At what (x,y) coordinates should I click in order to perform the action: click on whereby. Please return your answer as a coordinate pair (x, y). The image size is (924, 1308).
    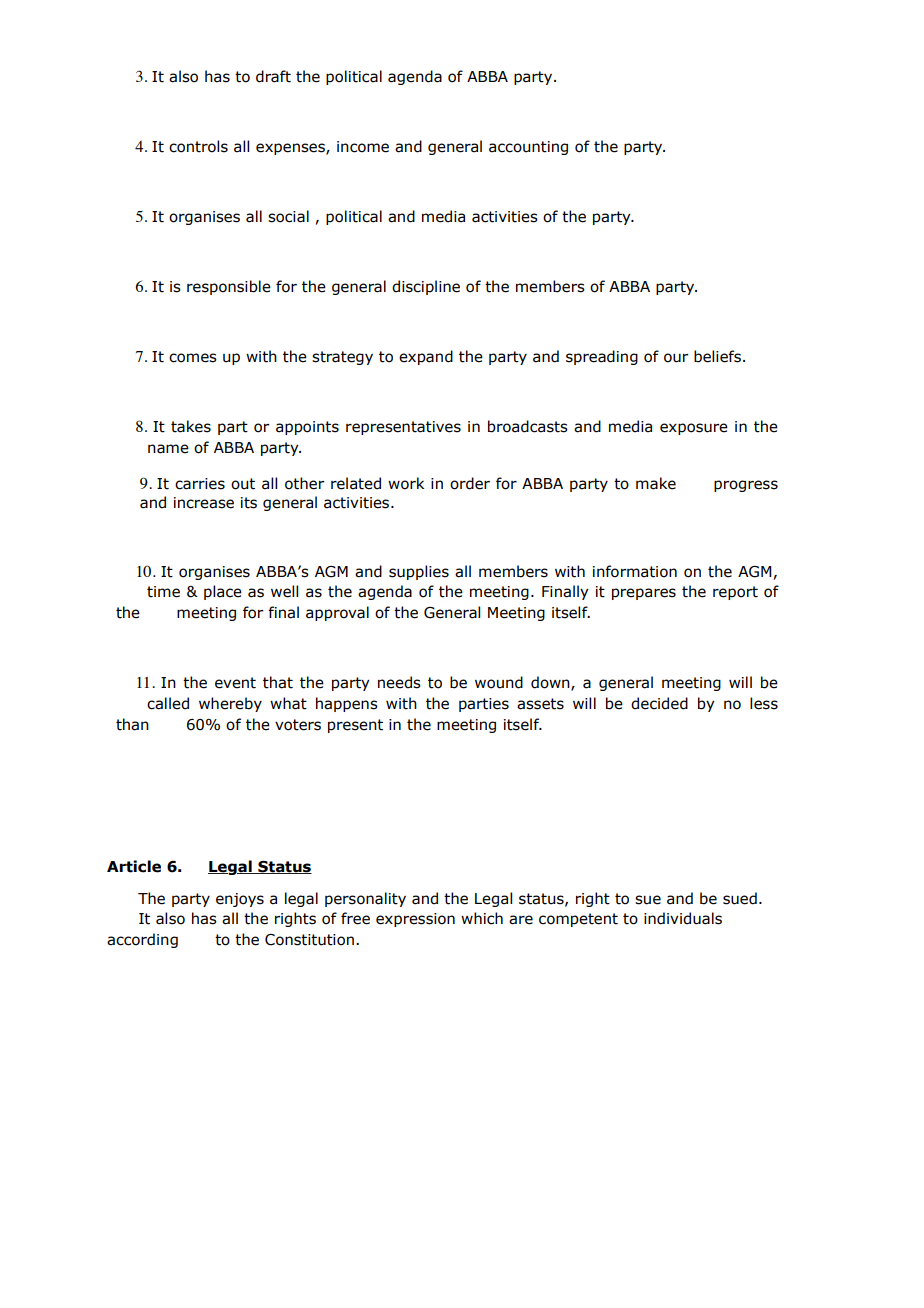
    Looking at the image, I should click on (230, 704).
